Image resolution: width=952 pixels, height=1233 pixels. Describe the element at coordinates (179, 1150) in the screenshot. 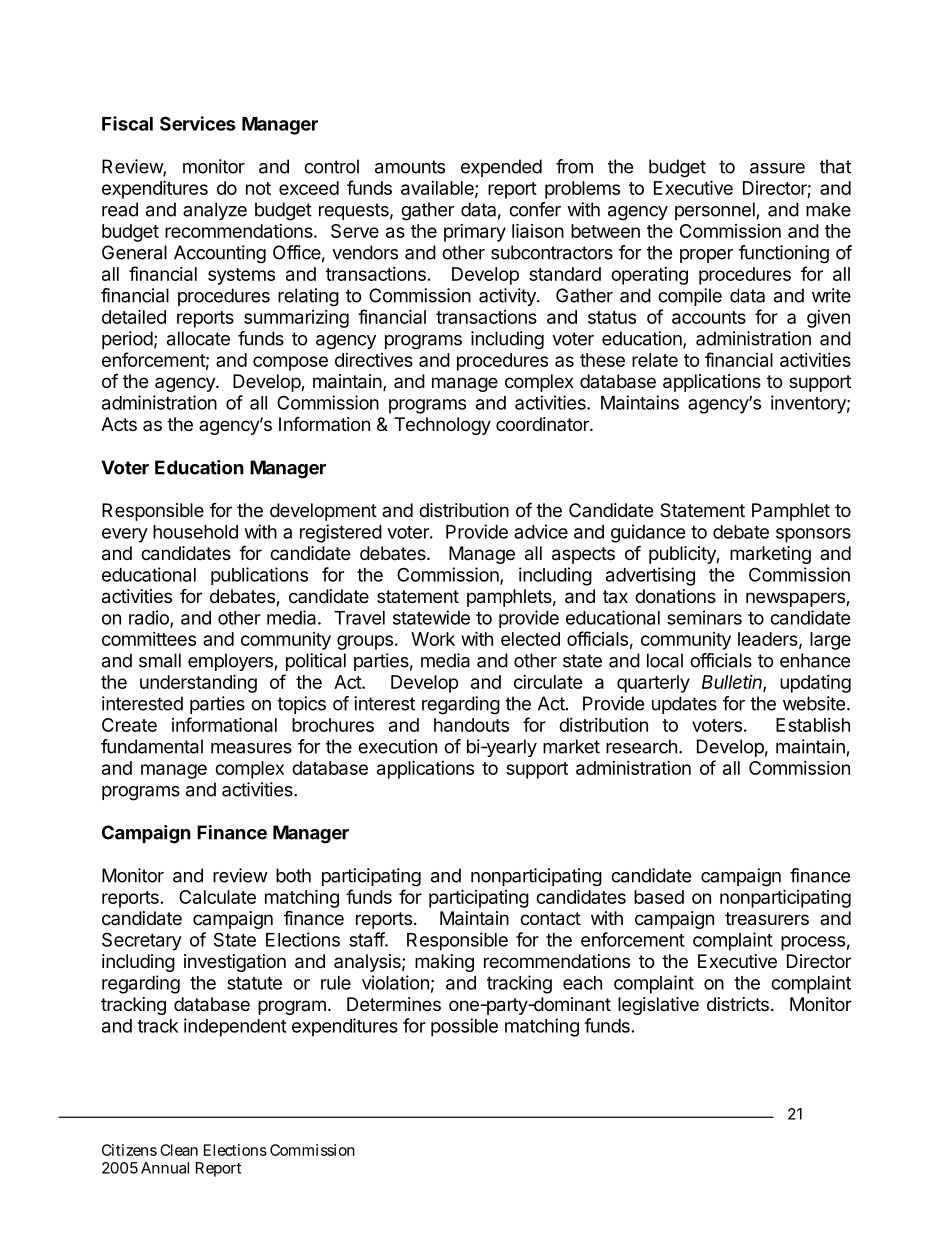

I see `Clean` at that location.
